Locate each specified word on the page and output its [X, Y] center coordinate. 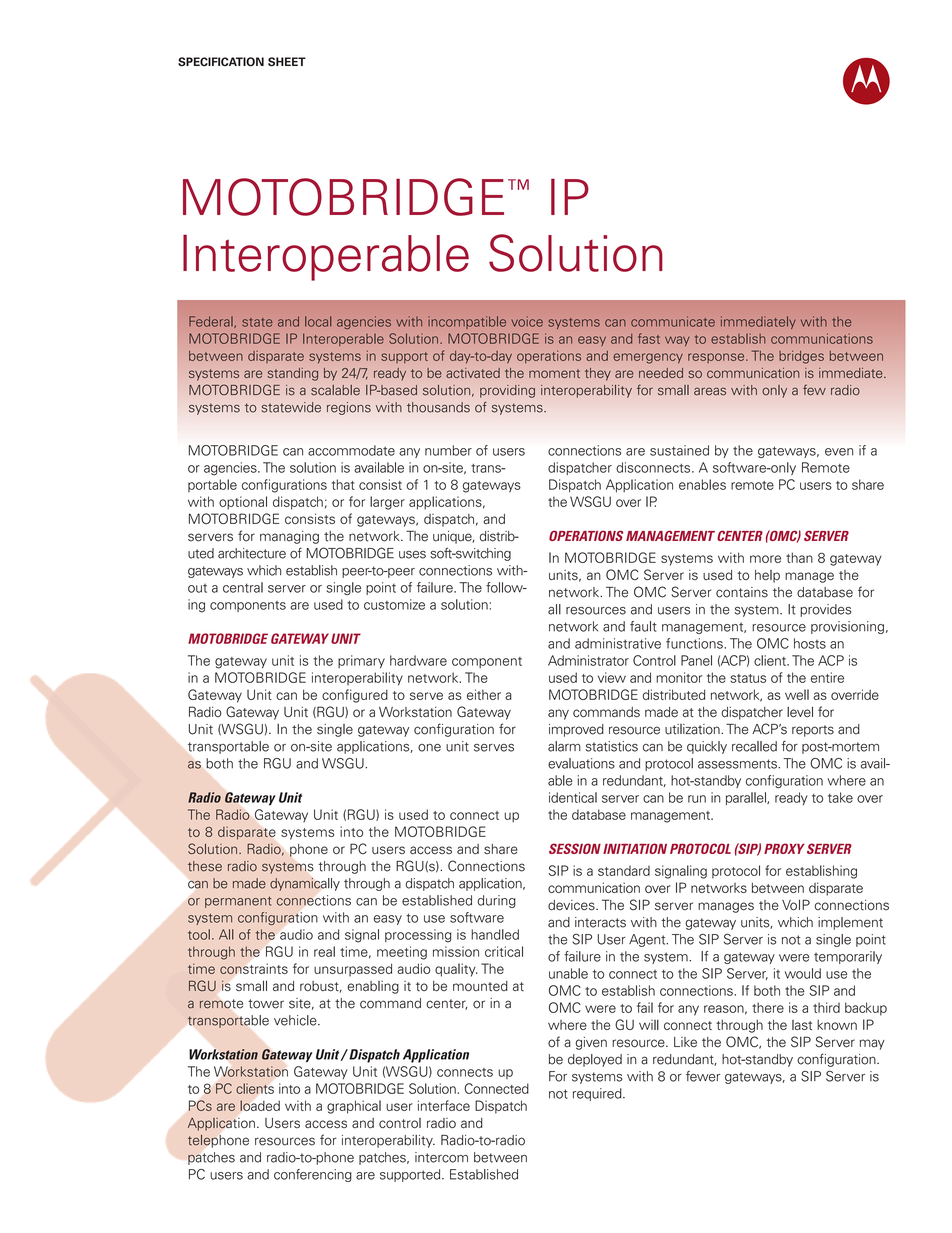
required [598, 1094]
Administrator [588, 660]
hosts [810, 643]
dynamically [305, 884]
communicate [673, 321]
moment [554, 373]
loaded [260, 1105]
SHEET [287, 62]
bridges [801, 357]
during [496, 901]
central [243, 587]
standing [293, 374]
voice [527, 321]
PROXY [784, 848]
